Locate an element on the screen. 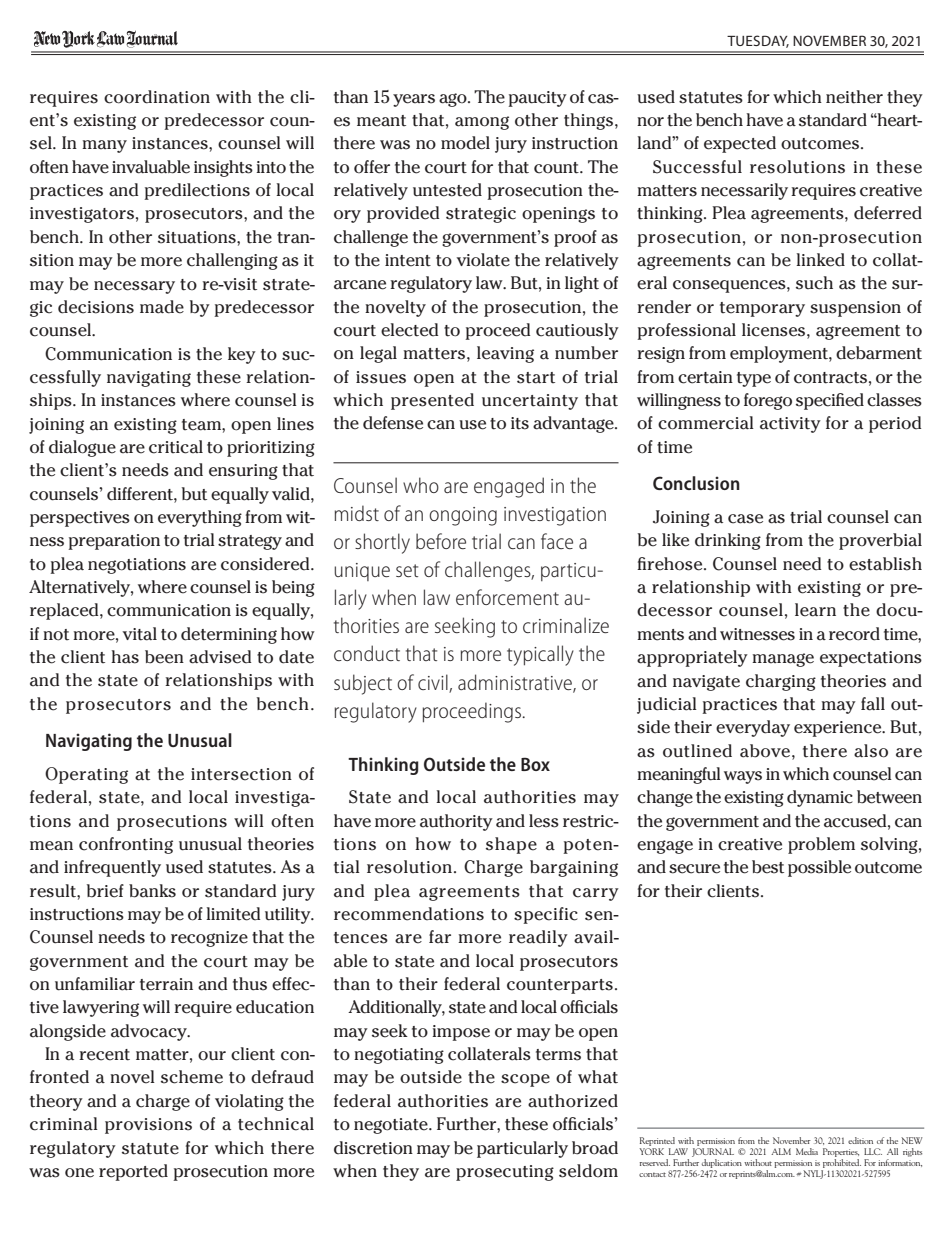 The image size is (952, 1233). coordination is located at coordinates (157, 97).
